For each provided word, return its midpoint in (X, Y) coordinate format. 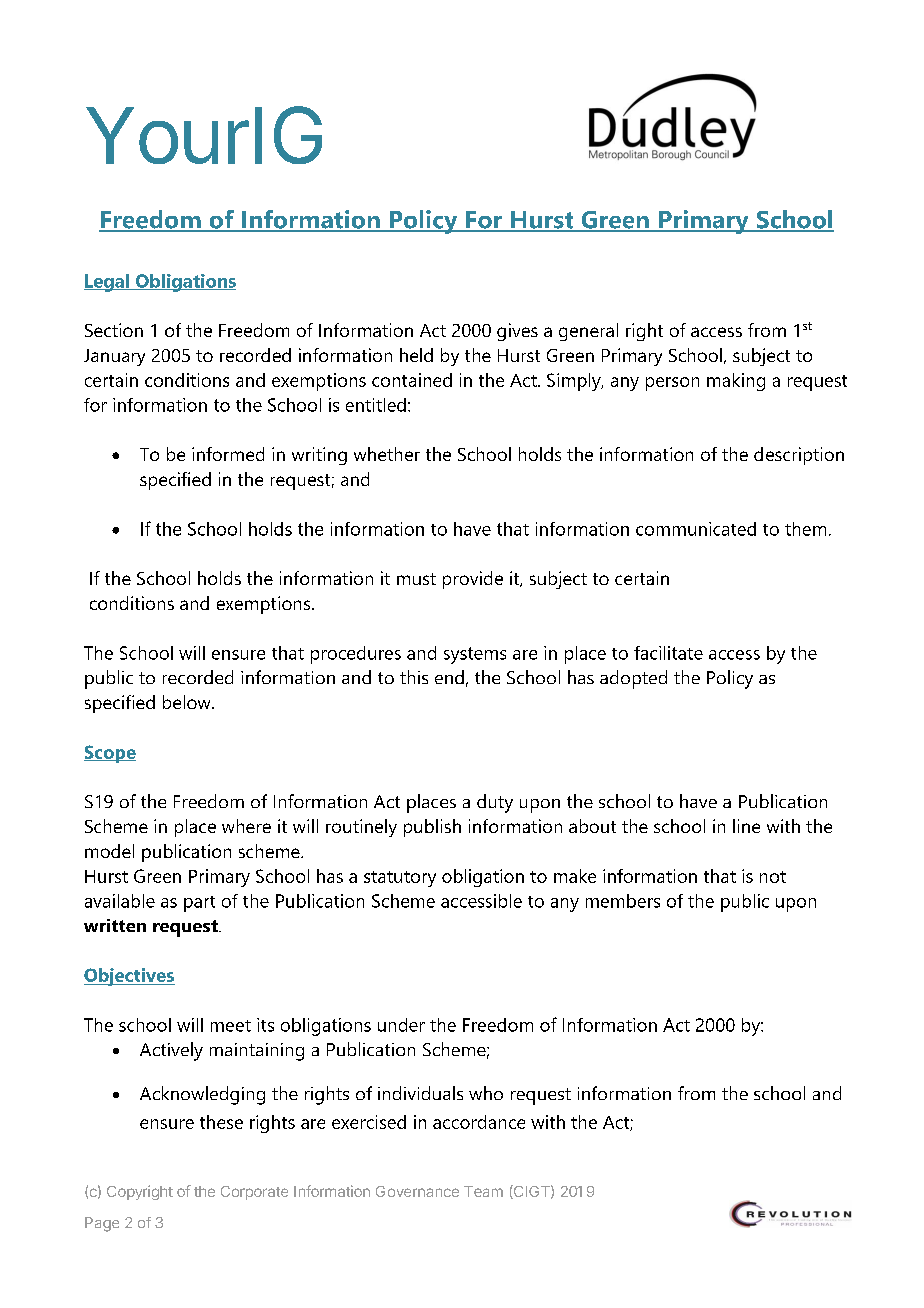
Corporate (254, 1193)
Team (483, 1191)
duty (495, 803)
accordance (479, 1122)
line (746, 826)
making (736, 382)
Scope (110, 754)
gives (517, 332)
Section (114, 330)
